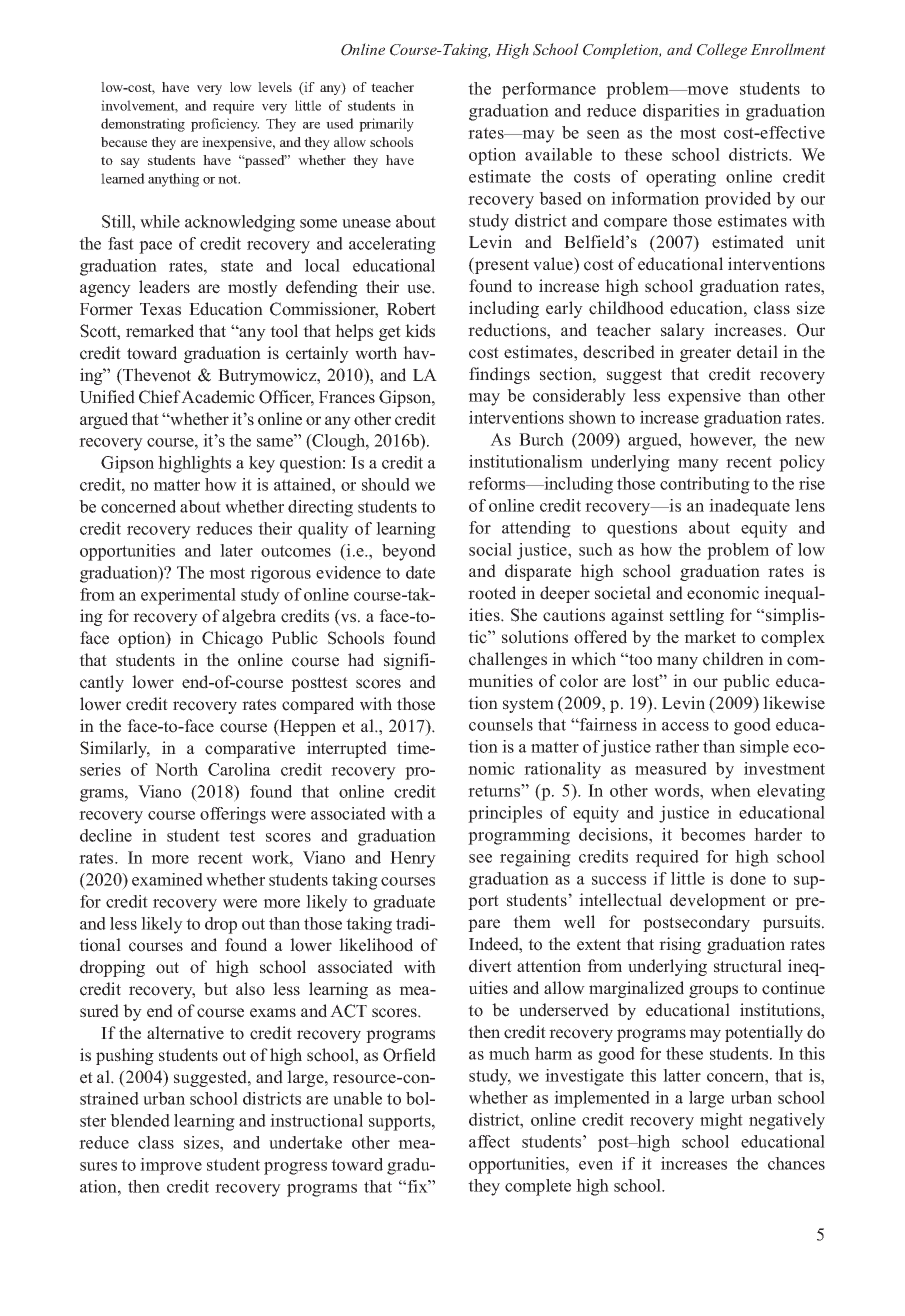 Image resolution: width=905 pixels, height=1316 pixels. Describe the element at coordinates (420, 331) in the screenshot. I see `kids` at that location.
